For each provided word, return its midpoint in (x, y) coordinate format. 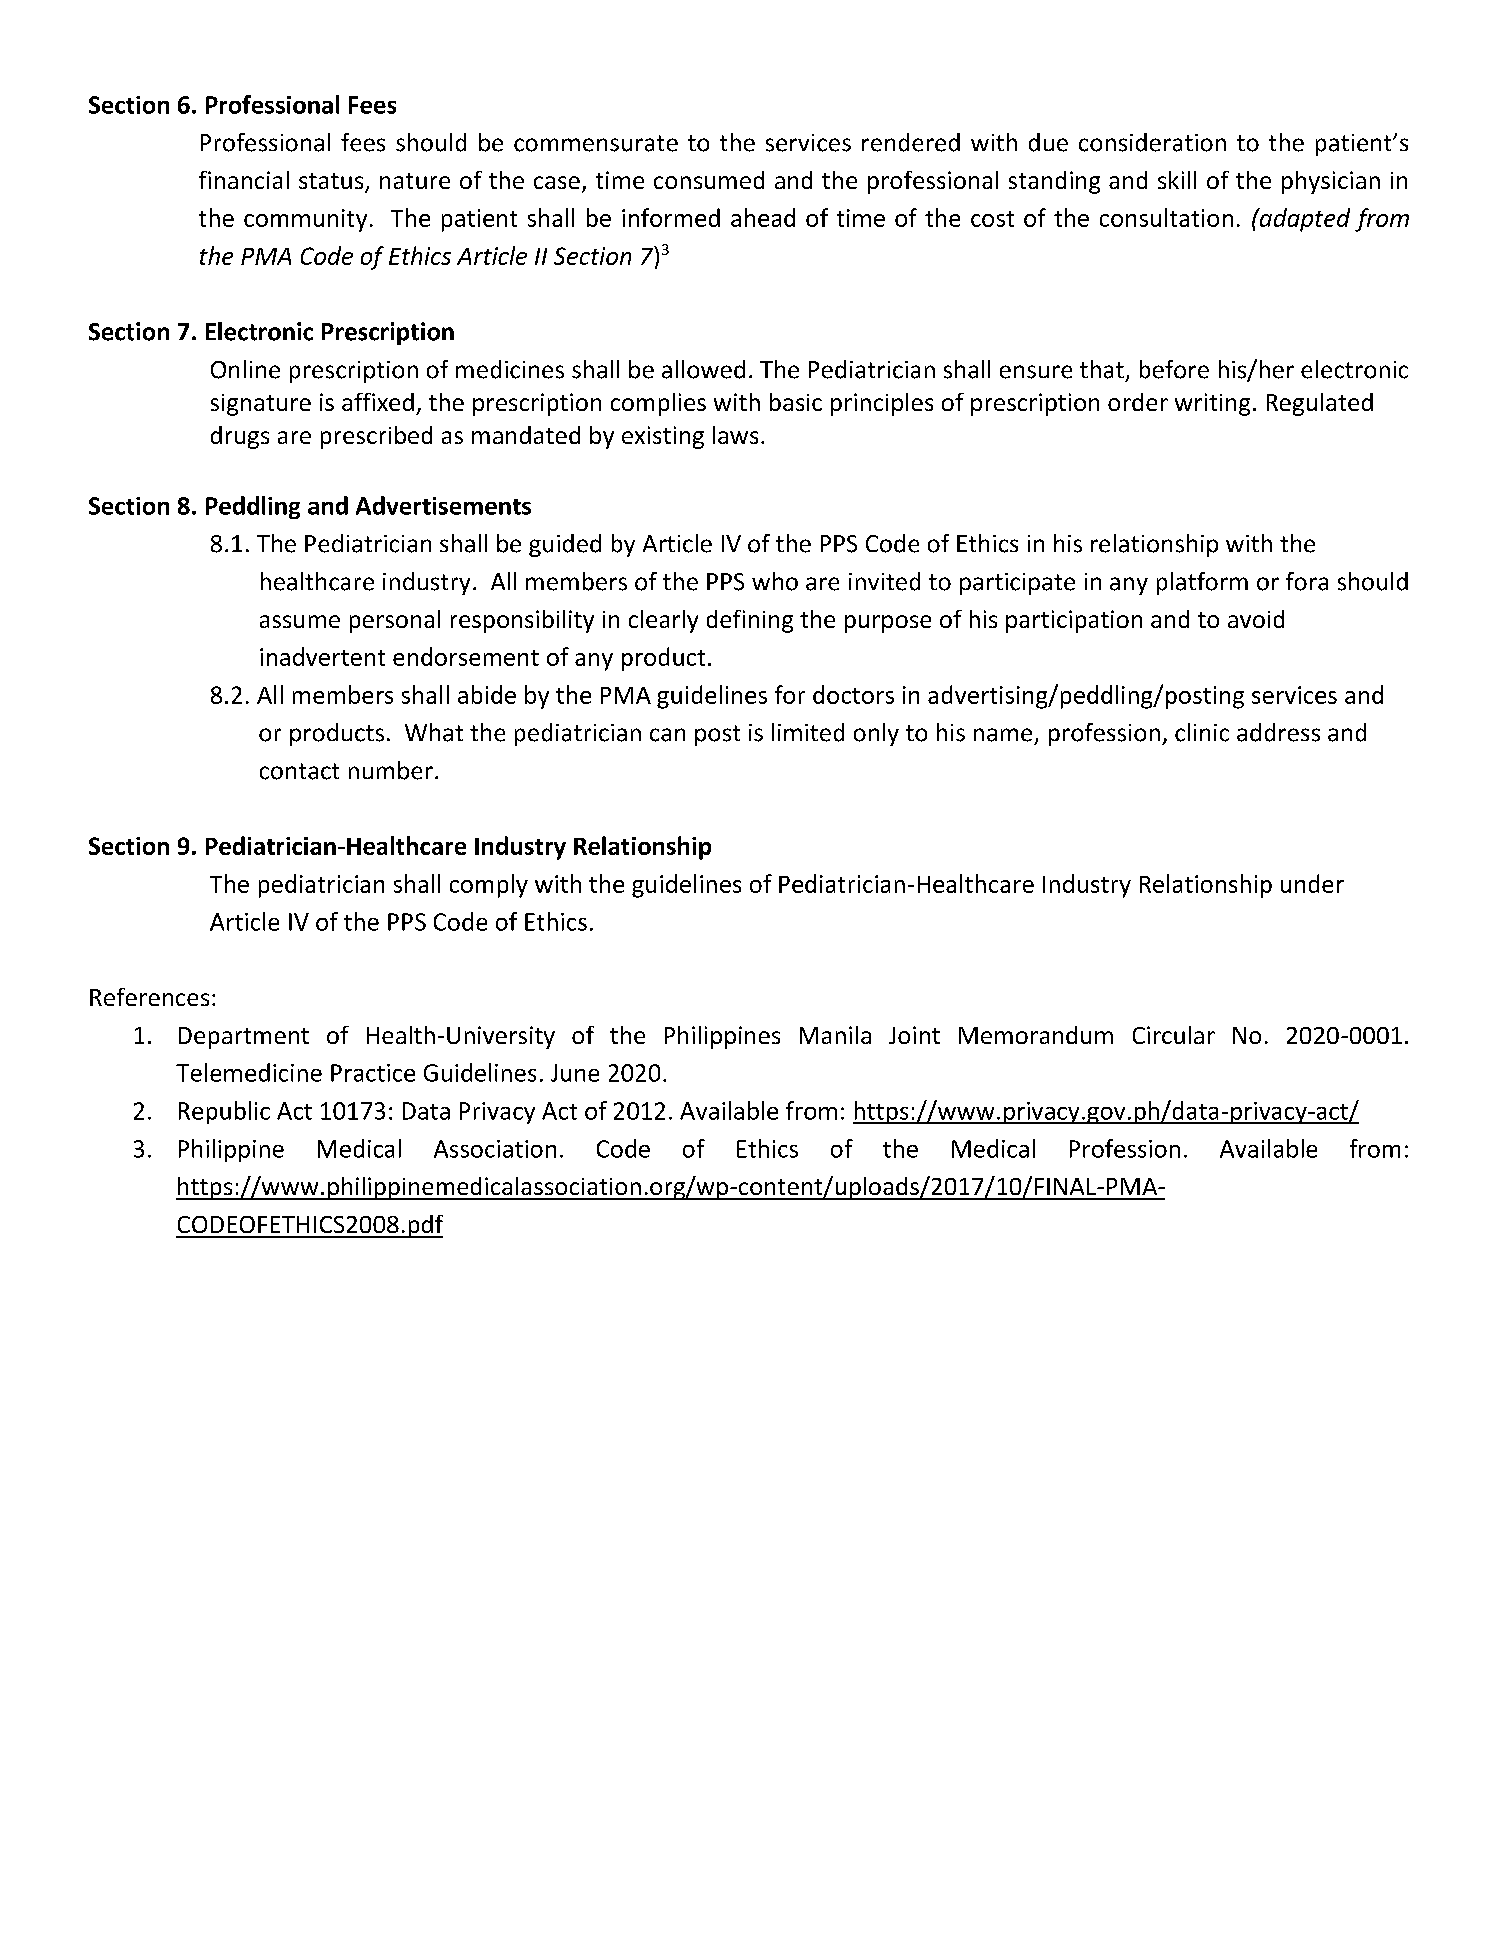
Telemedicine (249, 1072)
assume (300, 621)
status (332, 182)
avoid (1256, 619)
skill (1177, 180)
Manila (835, 1035)
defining (750, 621)
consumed (709, 180)
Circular (1174, 1035)
